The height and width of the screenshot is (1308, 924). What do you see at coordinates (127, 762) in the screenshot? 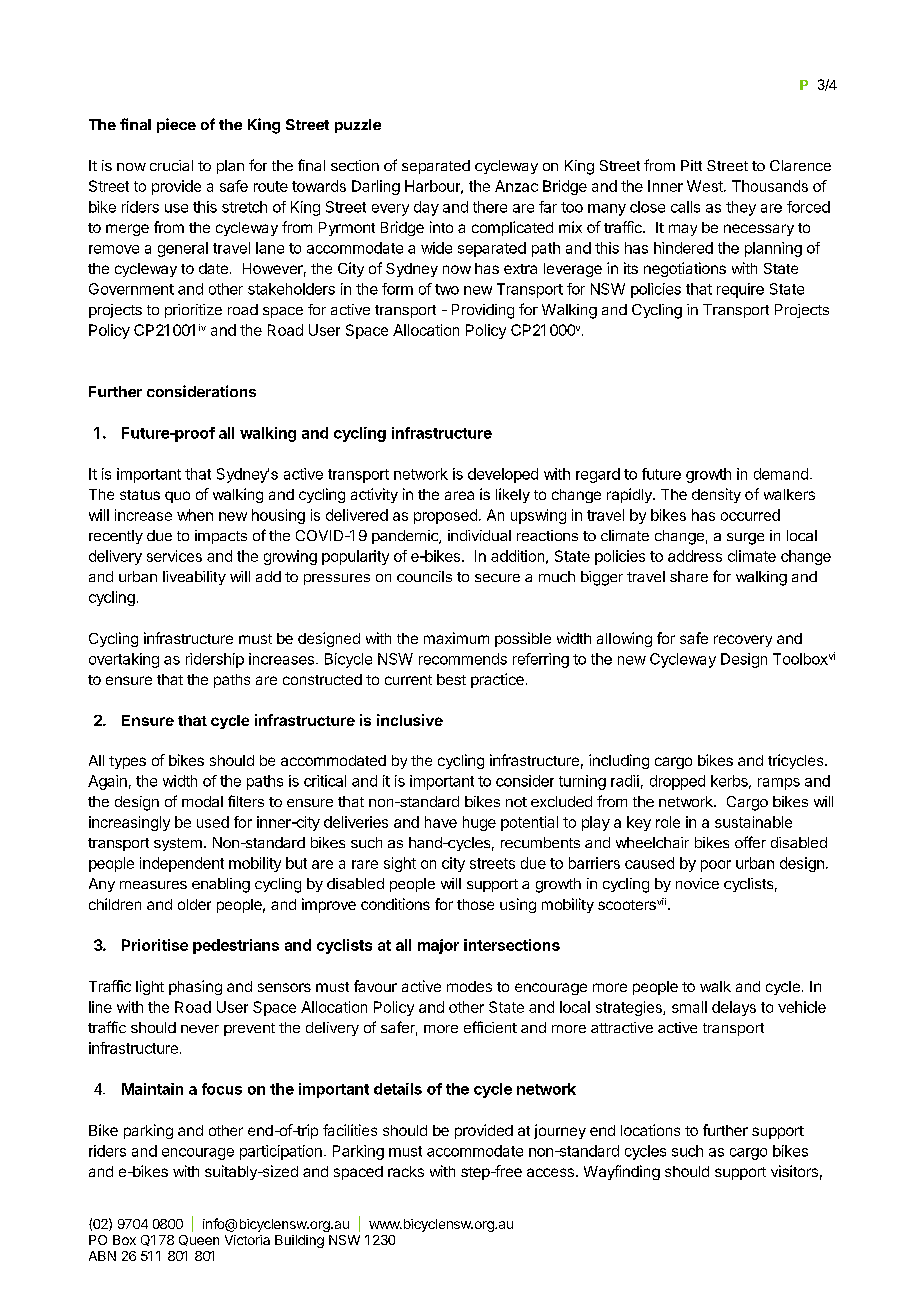
I see `types` at bounding box center [127, 762].
